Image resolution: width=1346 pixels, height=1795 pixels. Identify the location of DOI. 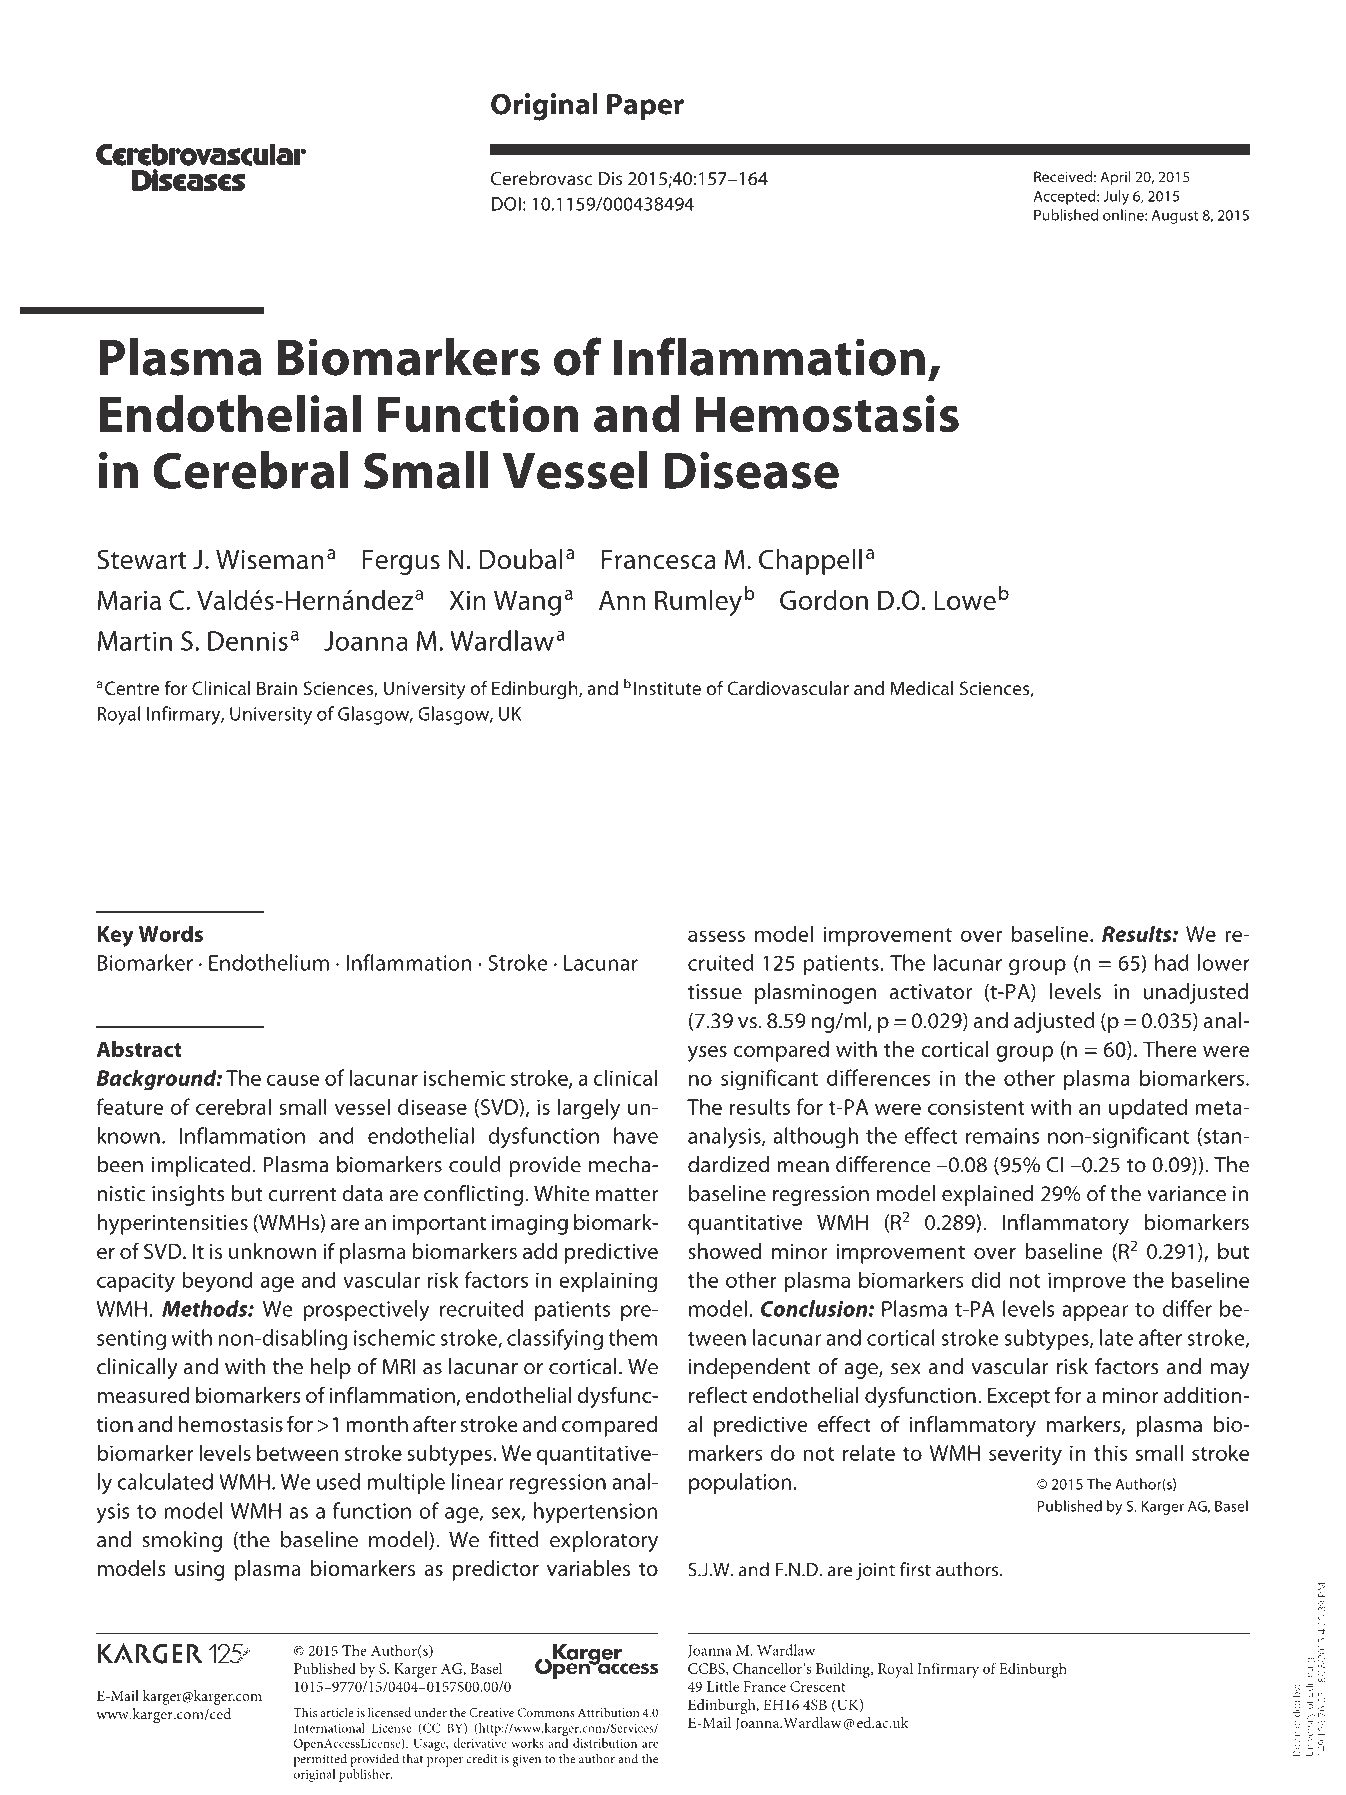
(506, 204).
